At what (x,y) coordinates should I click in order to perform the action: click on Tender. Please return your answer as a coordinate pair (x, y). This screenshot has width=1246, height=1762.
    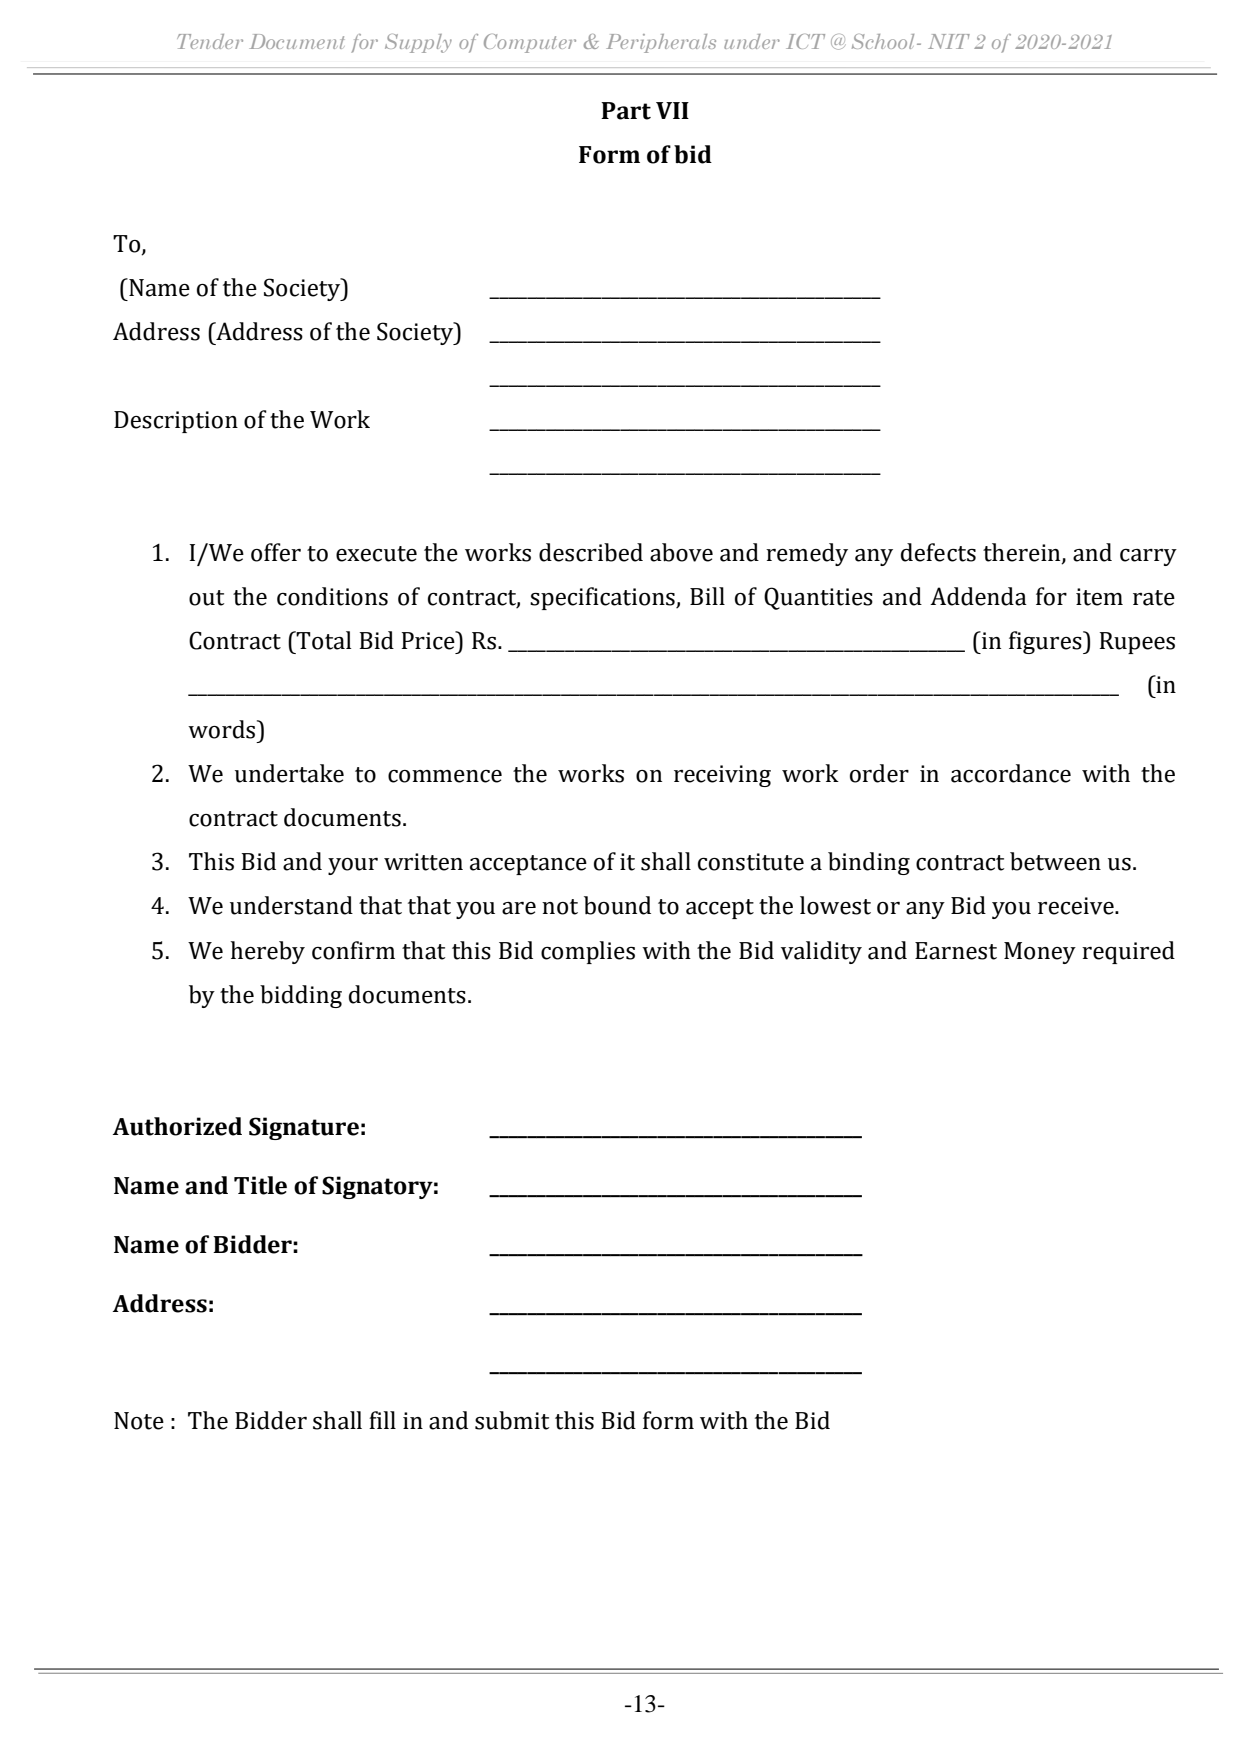
    Looking at the image, I should click on (210, 41).
